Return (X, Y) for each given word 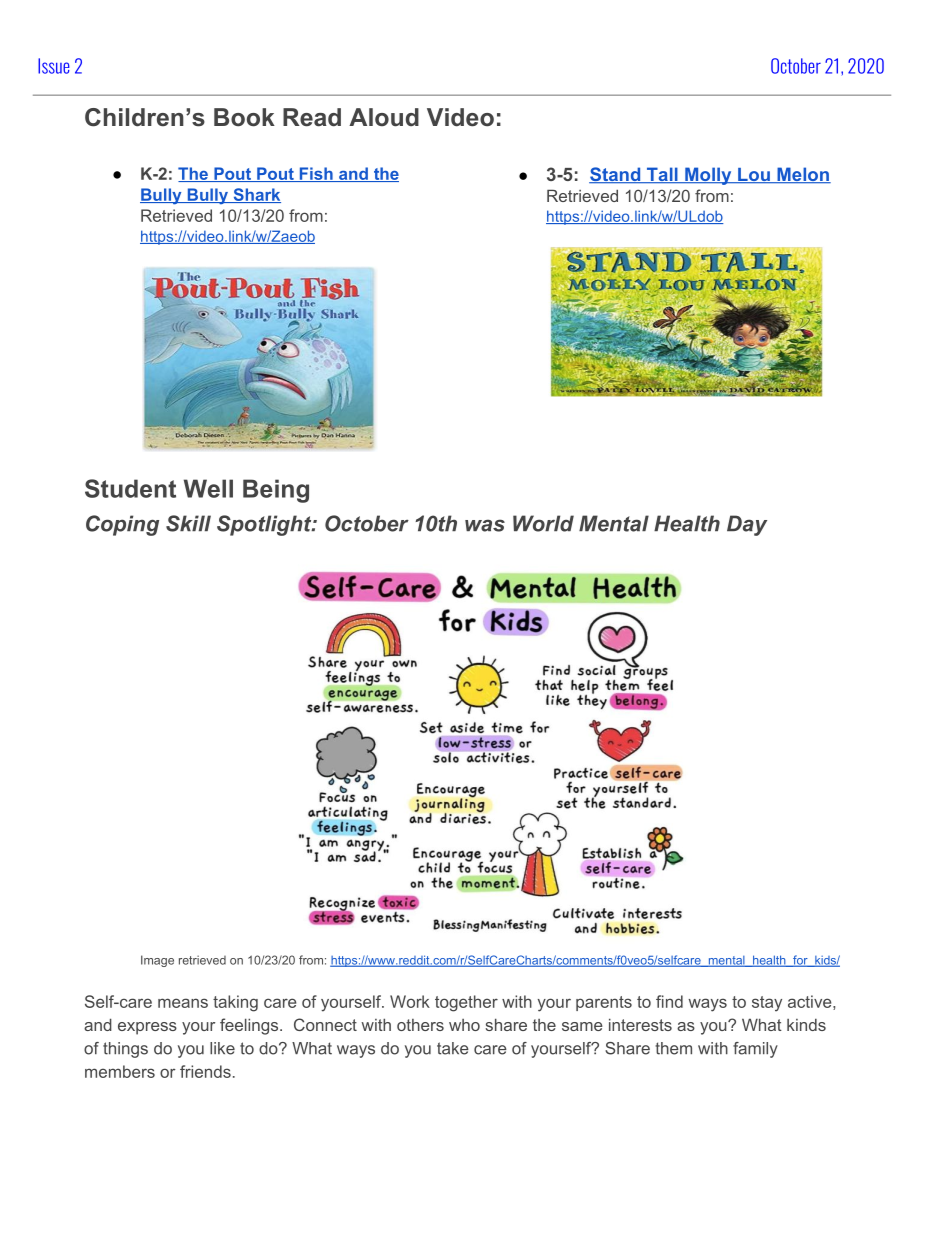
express (147, 1028)
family (755, 1050)
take (453, 1048)
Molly (708, 176)
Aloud (384, 117)
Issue (54, 66)
